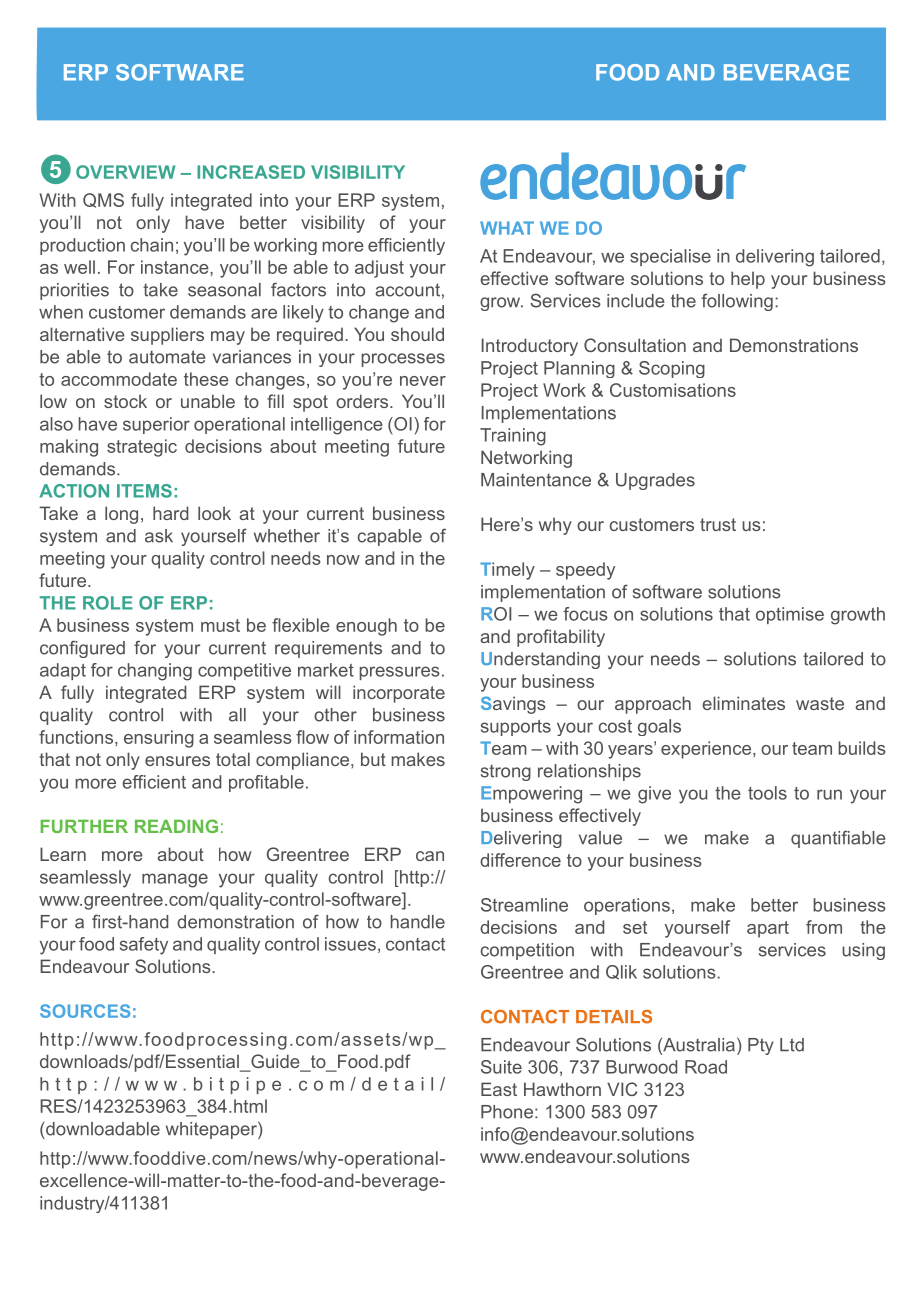 This page has height=1308, width=924. What do you see at coordinates (507, 228) in the page?
I see `WHAT` at bounding box center [507, 228].
